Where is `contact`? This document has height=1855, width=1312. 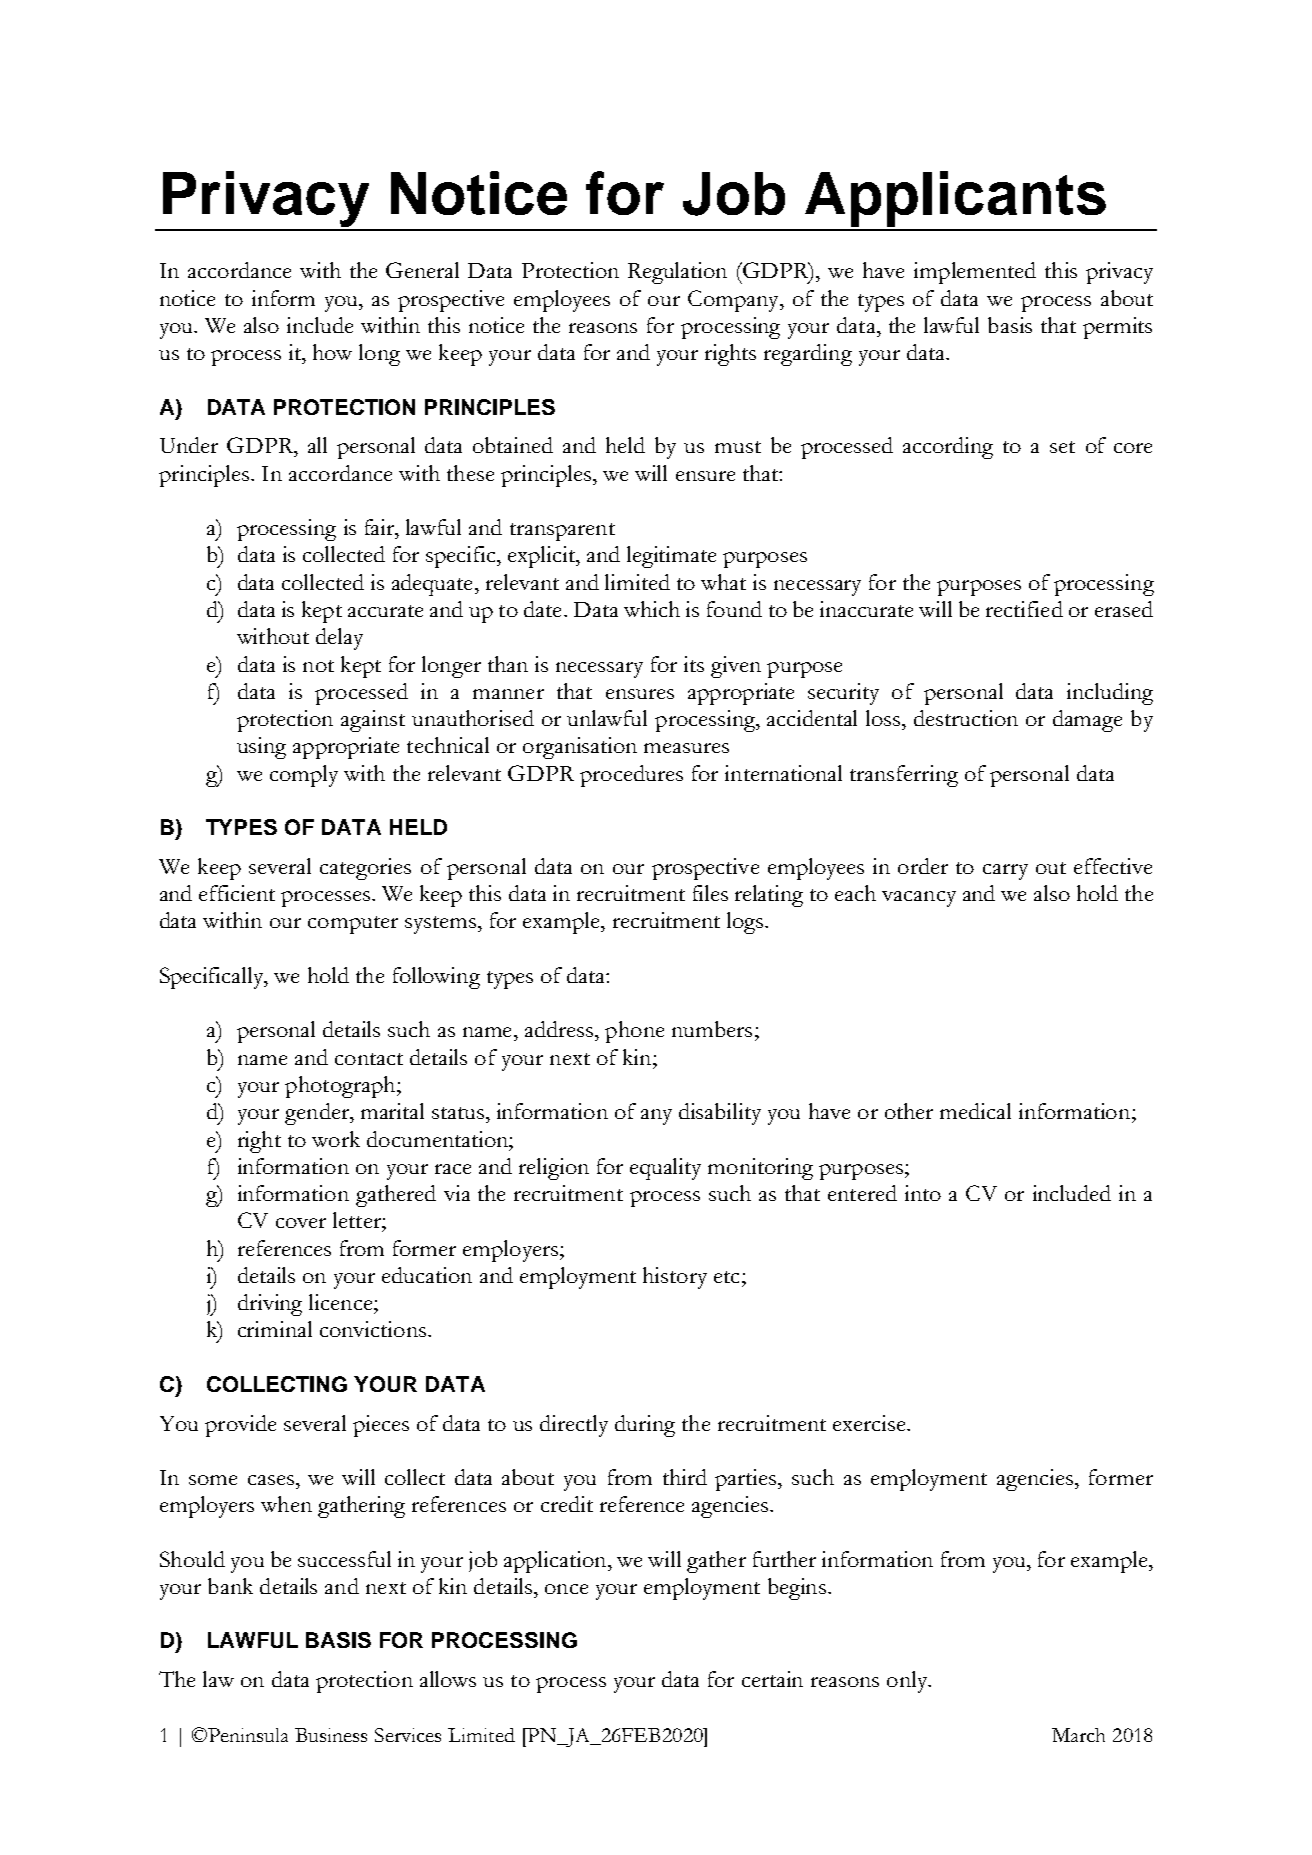 contact is located at coordinates (369, 1059).
